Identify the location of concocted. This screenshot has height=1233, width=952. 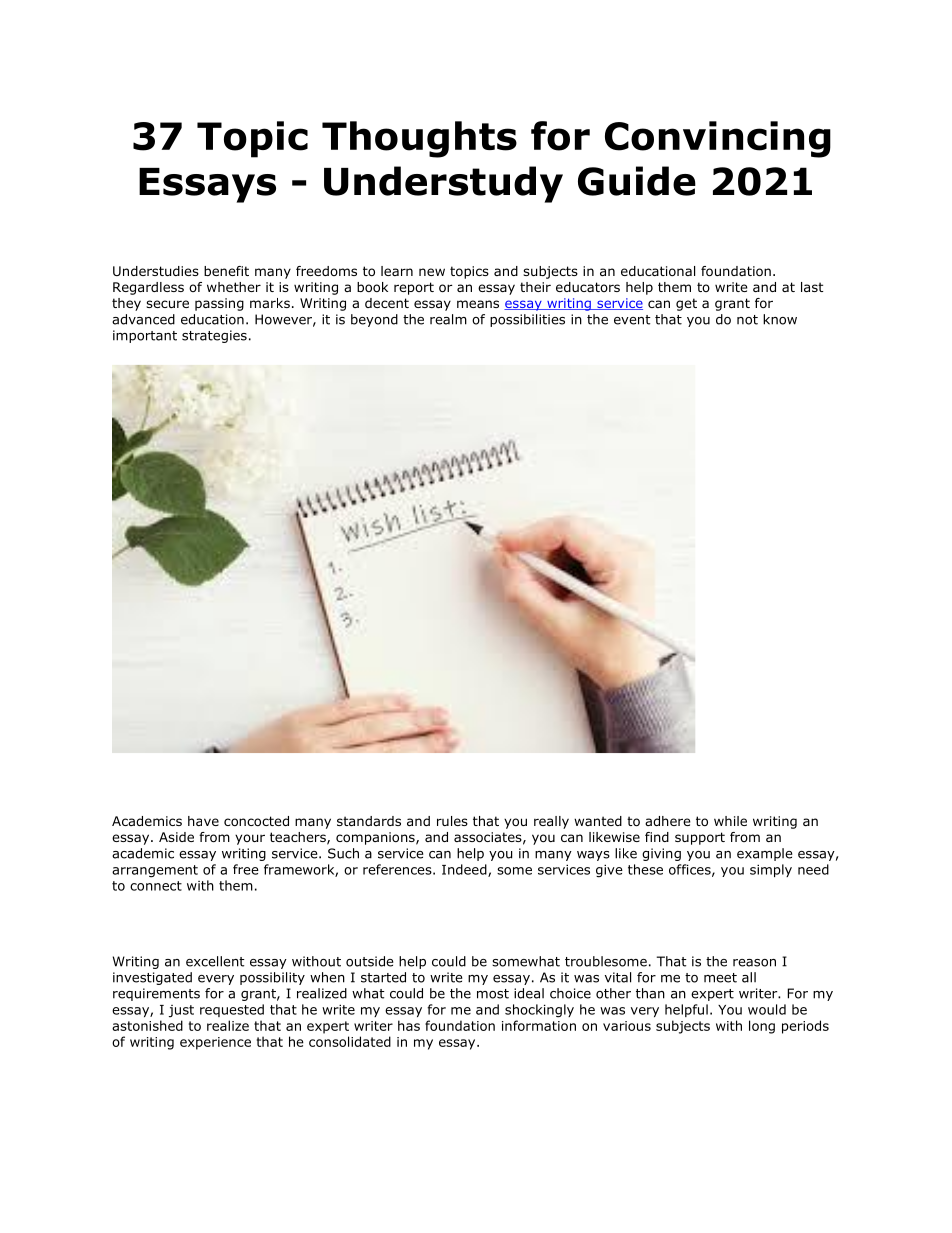
(256, 821).
